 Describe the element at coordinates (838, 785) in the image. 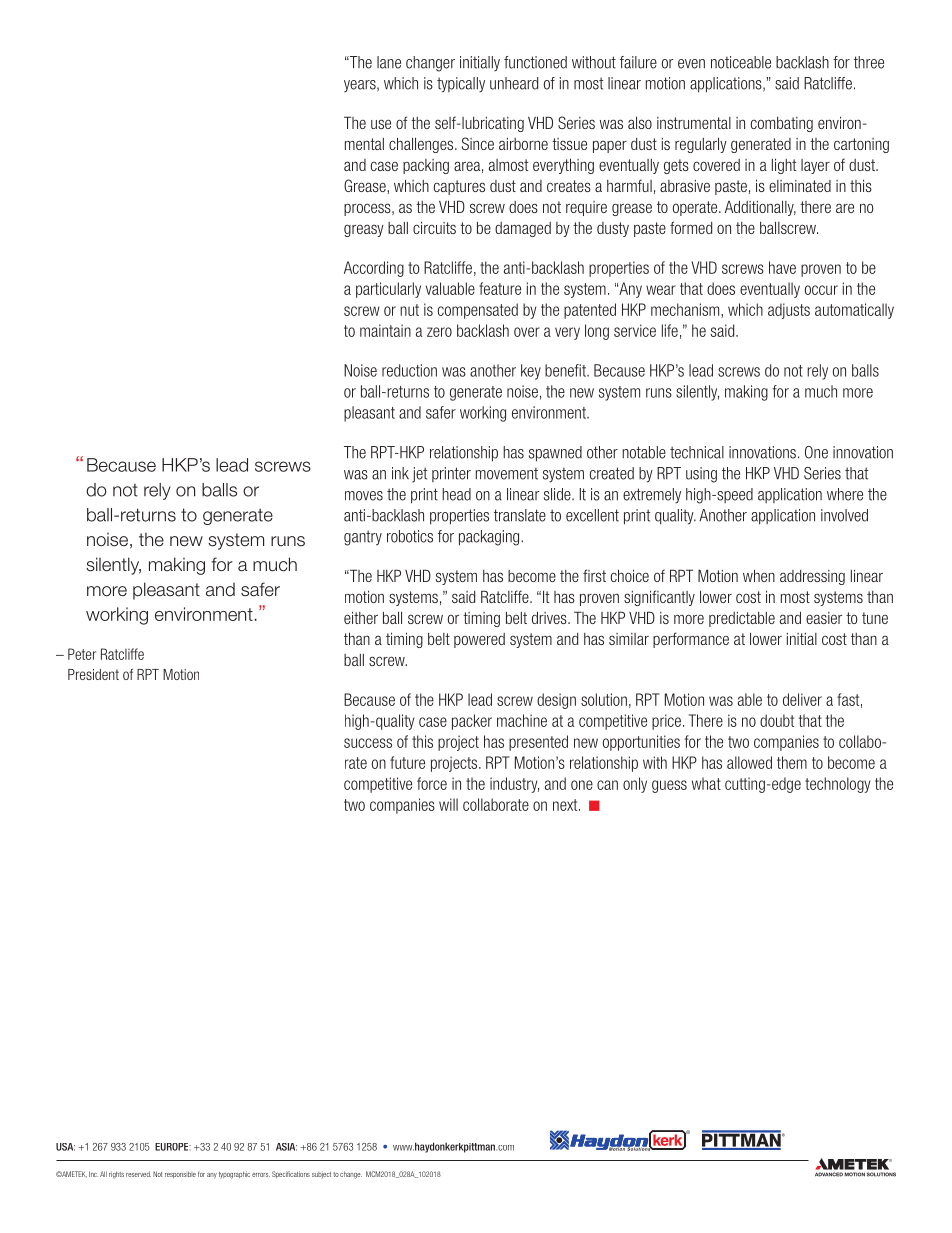

I see `technology` at that location.
